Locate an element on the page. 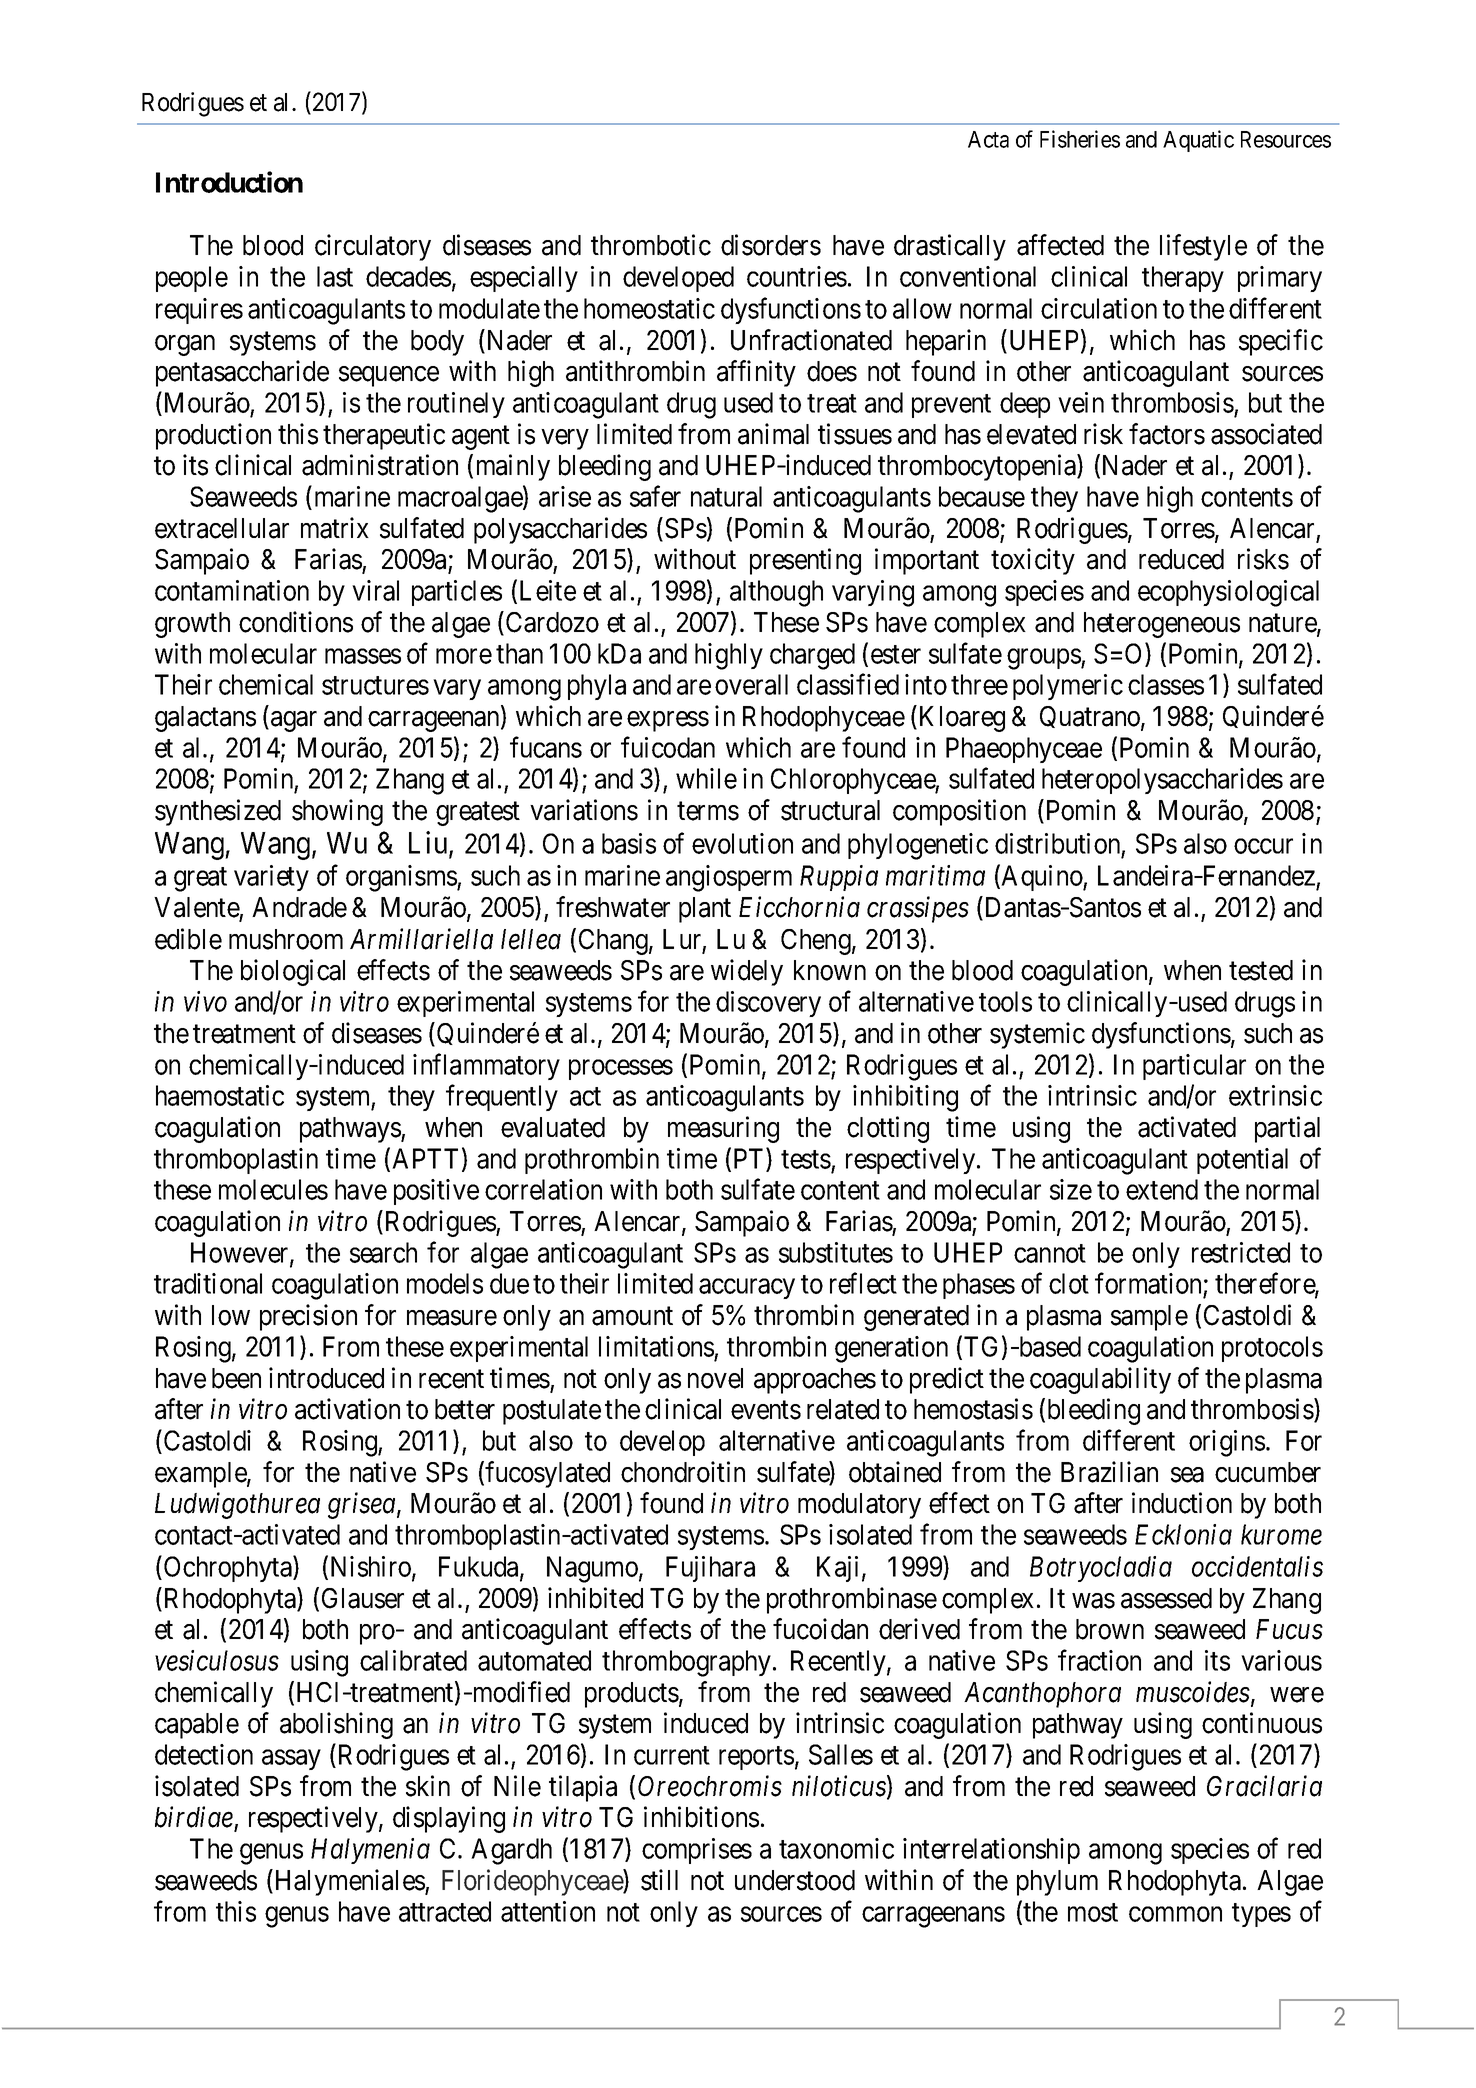  circulatory is located at coordinates (373, 247).
